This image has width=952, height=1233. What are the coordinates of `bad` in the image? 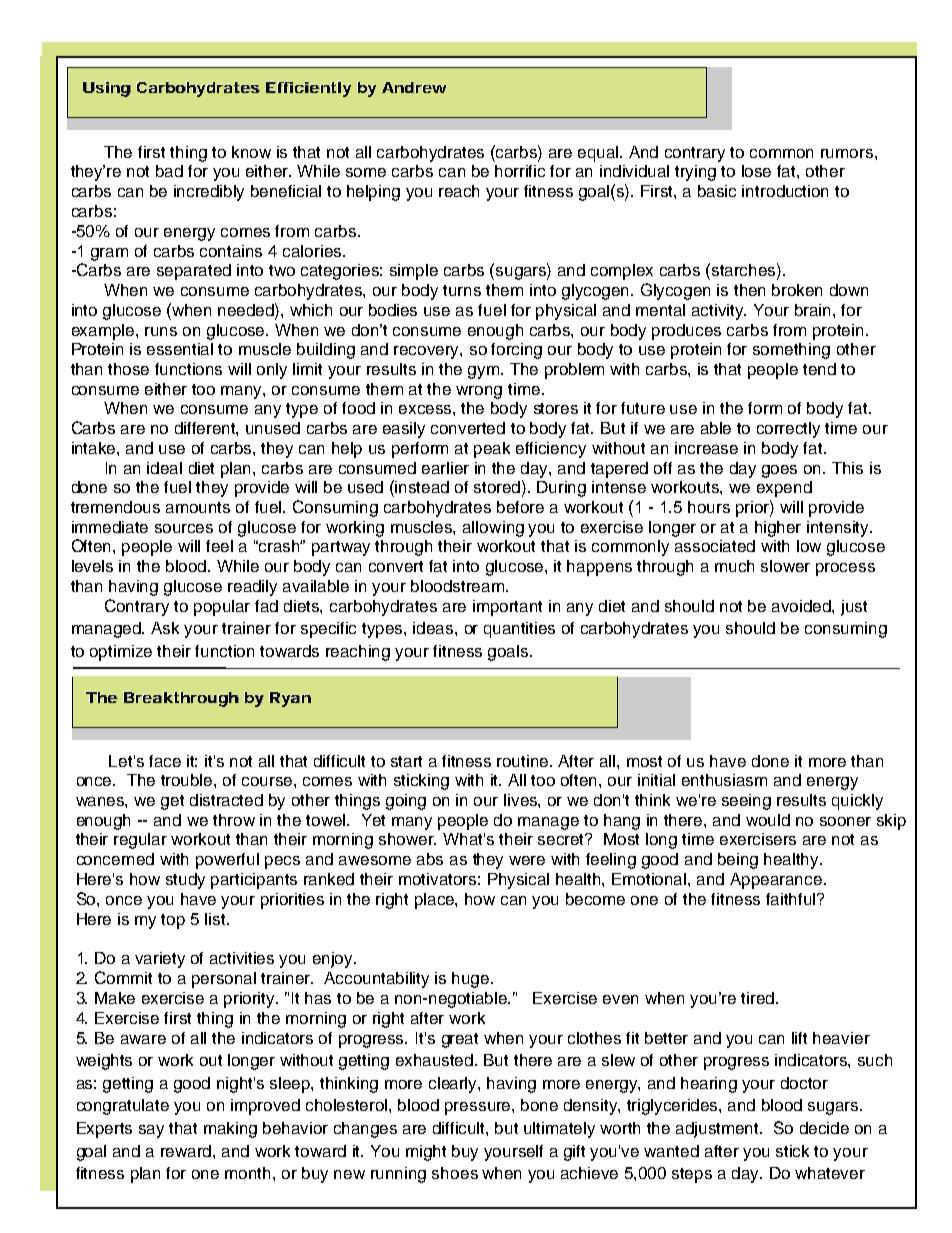 It's located at (169, 171).
